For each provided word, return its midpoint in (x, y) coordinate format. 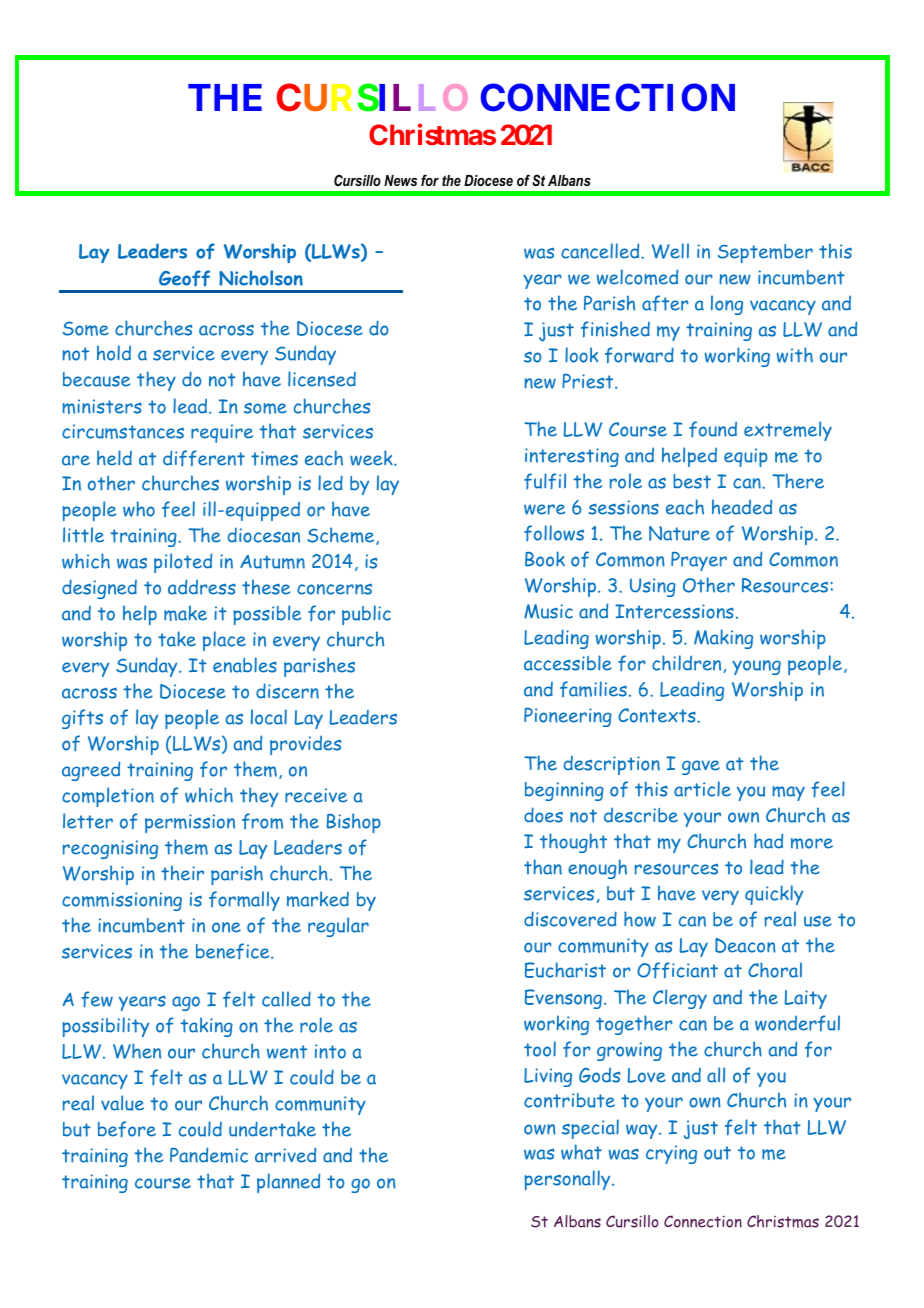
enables (245, 665)
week (372, 458)
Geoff (184, 278)
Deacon (745, 945)
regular (338, 927)
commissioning (122, 901)
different (204, 458)
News (400, 180)
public (366, 615)
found (713, 429)
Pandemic (209, 1155)
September (765, 253)
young (756, 667)
